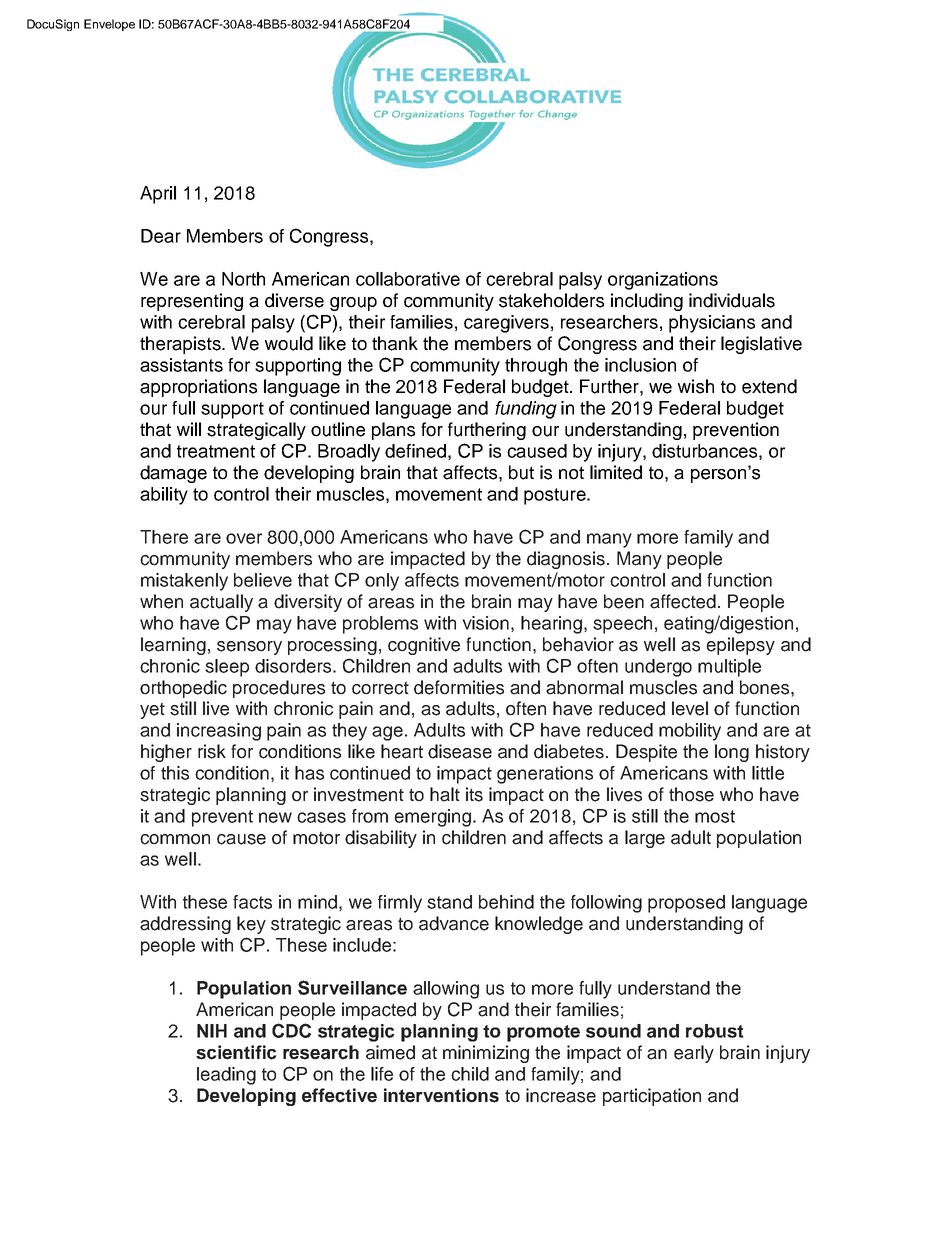 The width and height of the image is (952, 1233). What do you see at coordinates (408, 279) in the image?
I see `collaborative` at bounding box center [408, 279].
